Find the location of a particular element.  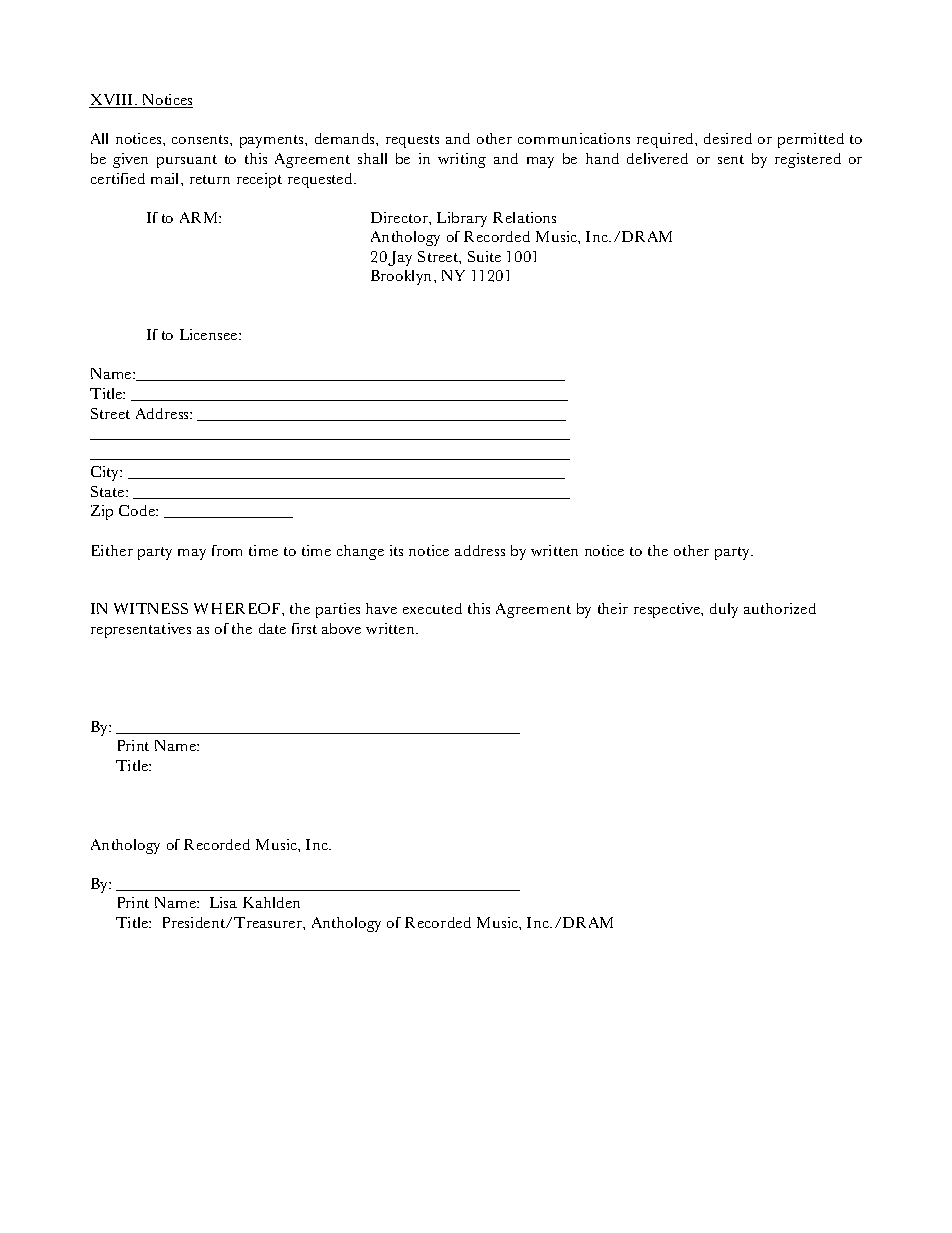

duly is located at coordinates (724, 610).
